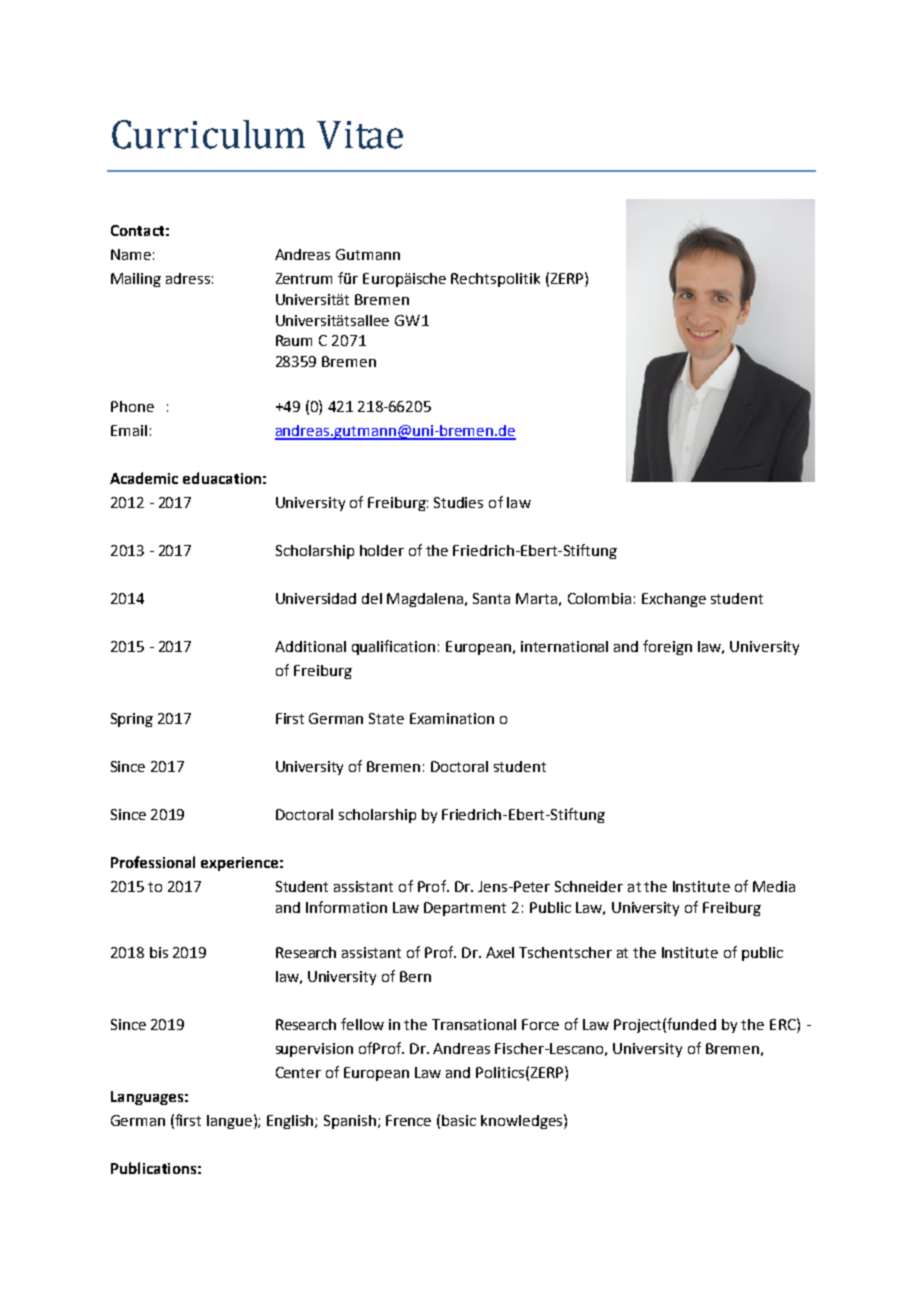  What do you see at coordinates (674, 600) in the image?
I see `Exchange` at bounding box center [674, 600].
